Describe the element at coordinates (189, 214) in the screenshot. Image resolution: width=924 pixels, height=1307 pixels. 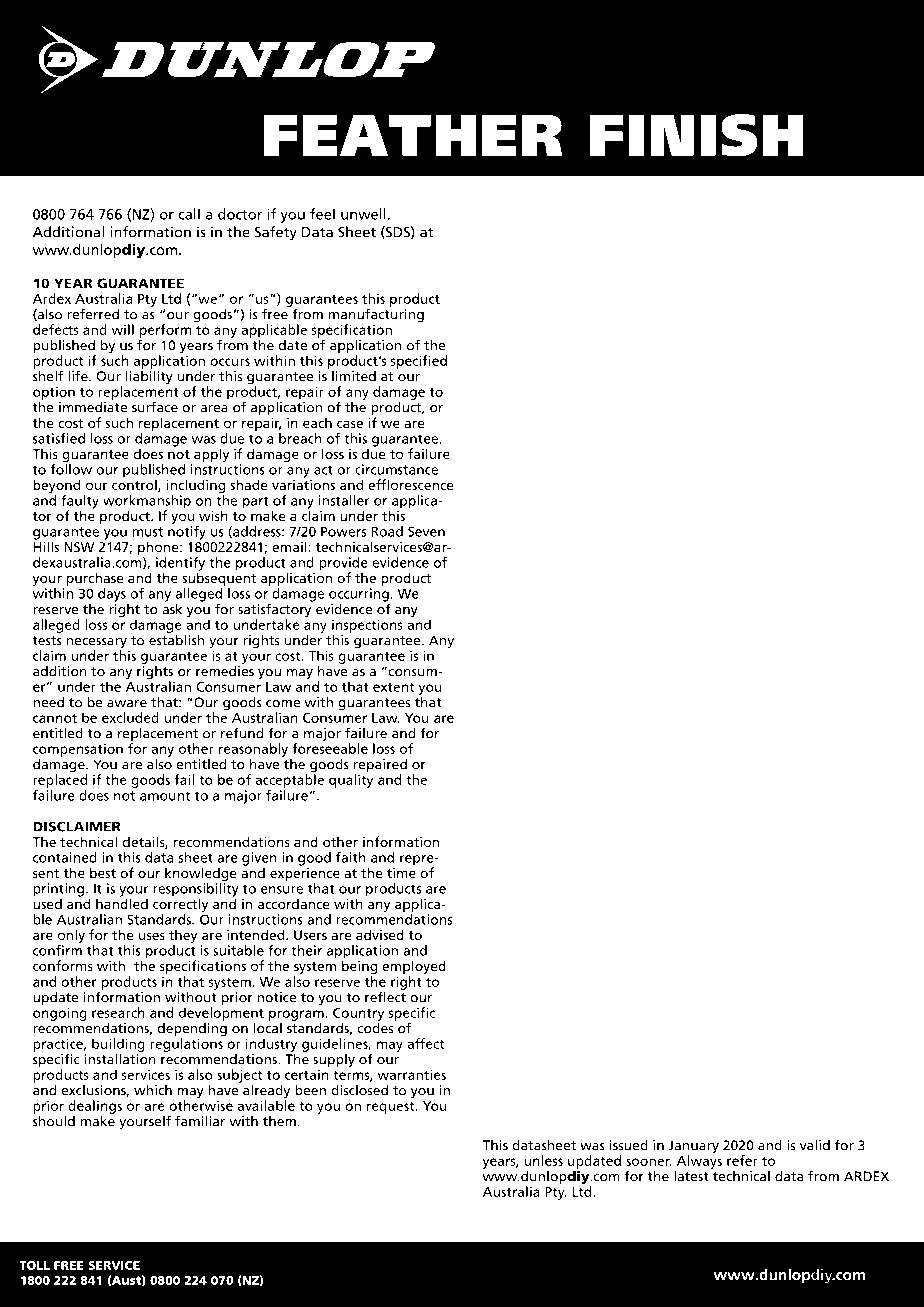
I see `call` at that location.
